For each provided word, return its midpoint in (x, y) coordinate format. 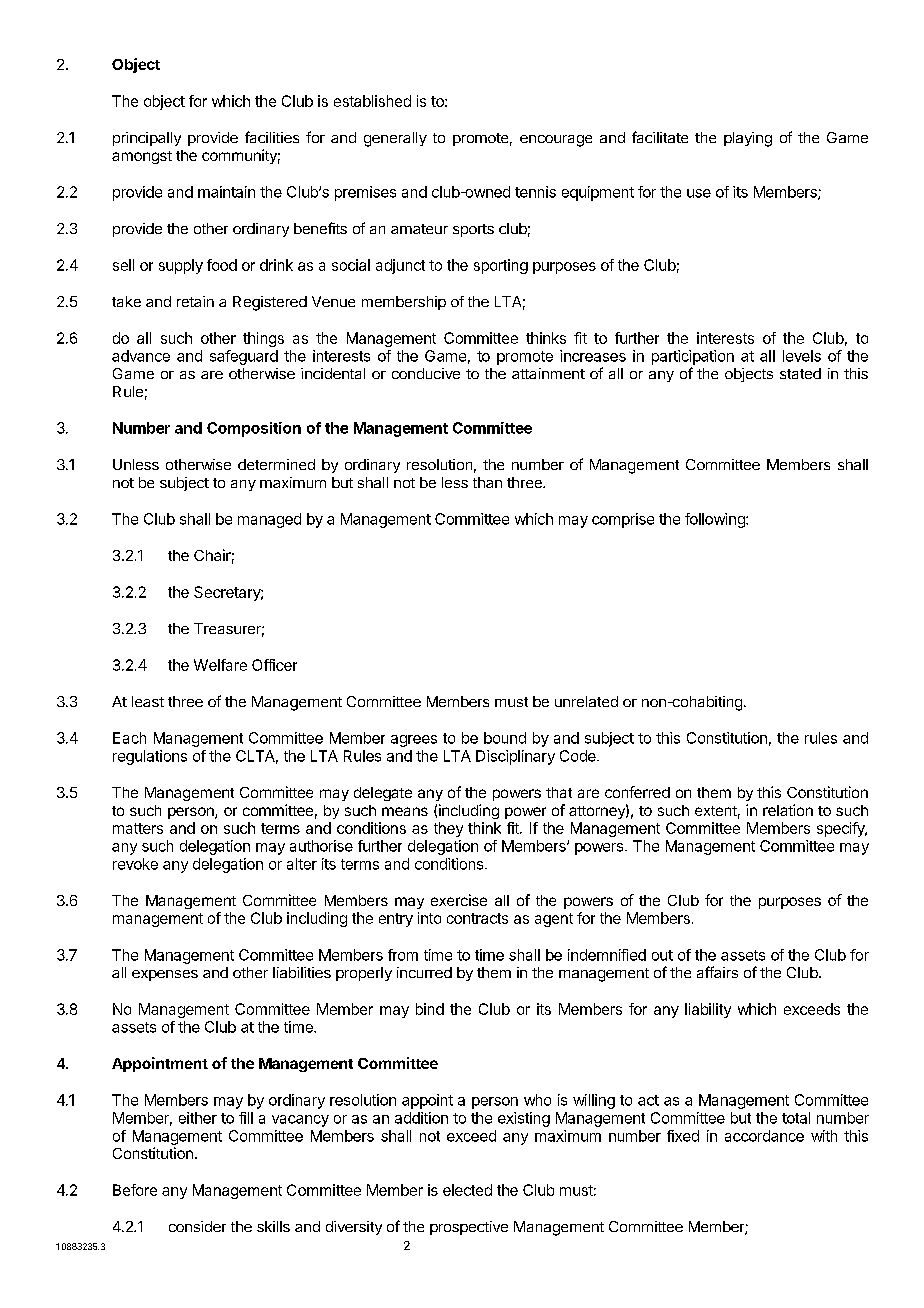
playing (748, 139)
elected (467, 1190)
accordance (764, 1136)
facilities (272, 137)
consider (197, 1226)
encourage (556, 141)
